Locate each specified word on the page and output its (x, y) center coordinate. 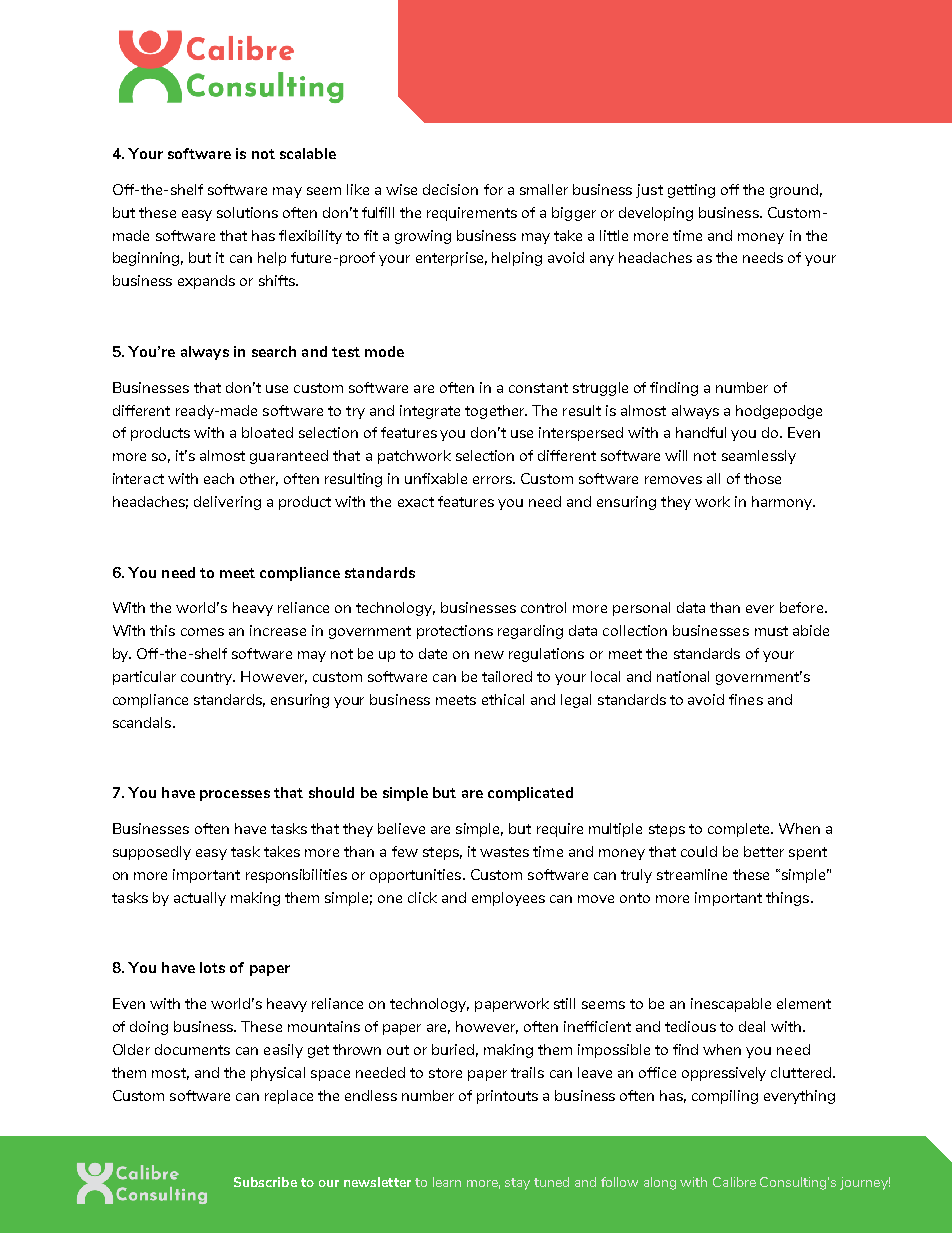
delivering (227, 503)
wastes (504, 852)
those (762, 478)
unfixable (436, 478)
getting (691, 191)
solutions (247, 212)
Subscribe (265, 1182)
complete (740, 830)
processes (235, 795)
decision (450, 189)
